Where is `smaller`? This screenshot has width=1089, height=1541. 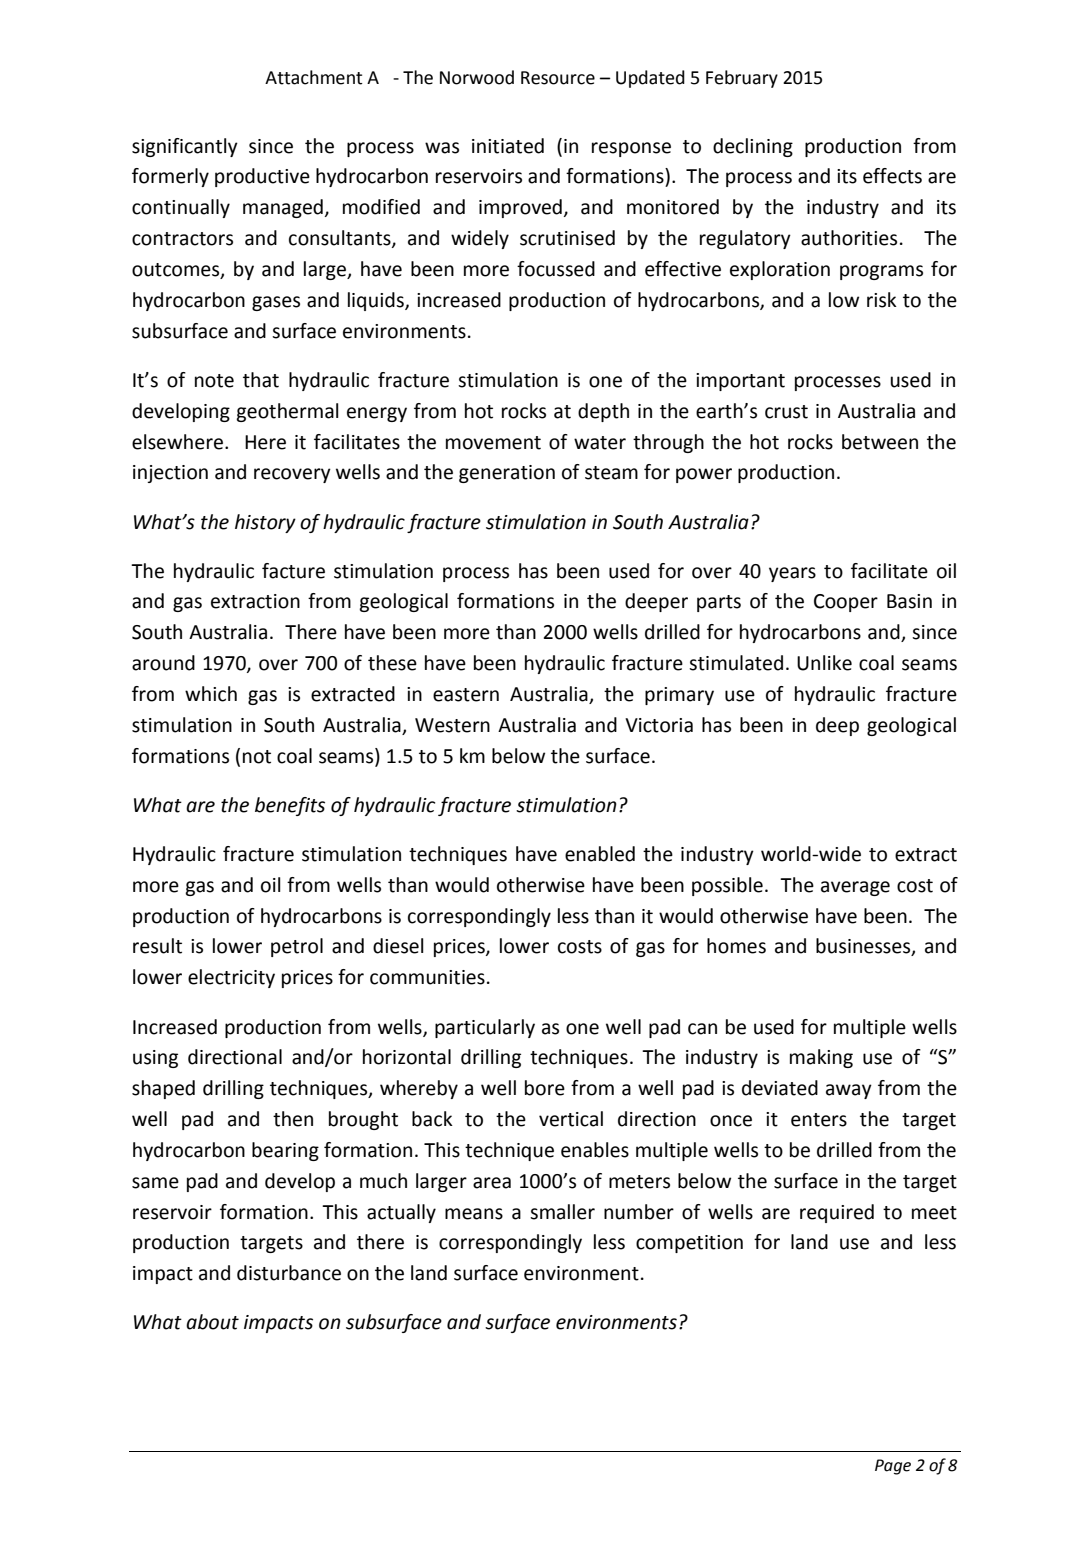
smaller is located at coordinates (562, 1212).
